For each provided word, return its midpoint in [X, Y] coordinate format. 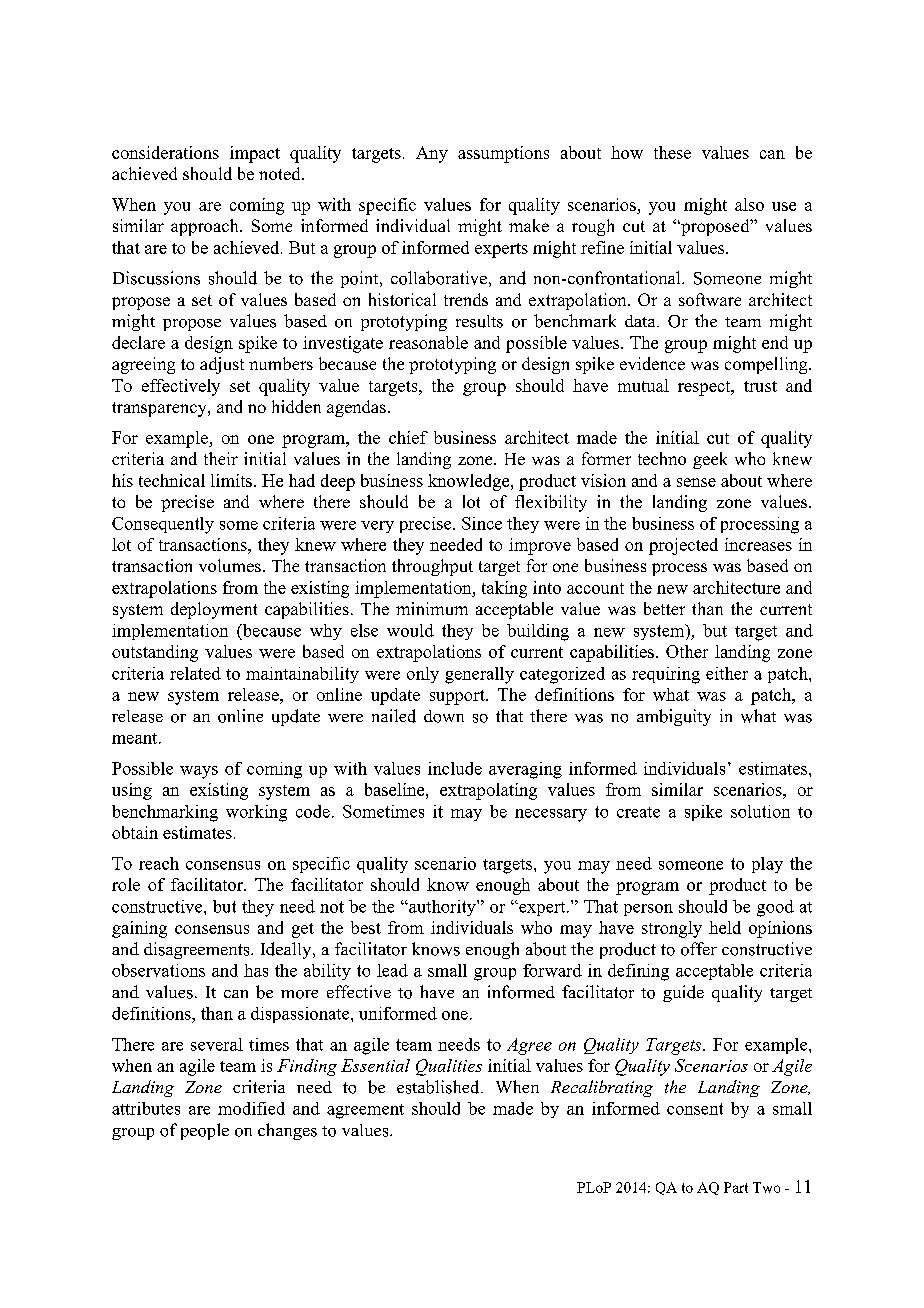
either [727, 673]
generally [479, 675]
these [672, 152]
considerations [165, 152]
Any [432, 154]
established [439, 1087]
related [195, 673]
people [205, 1131]
